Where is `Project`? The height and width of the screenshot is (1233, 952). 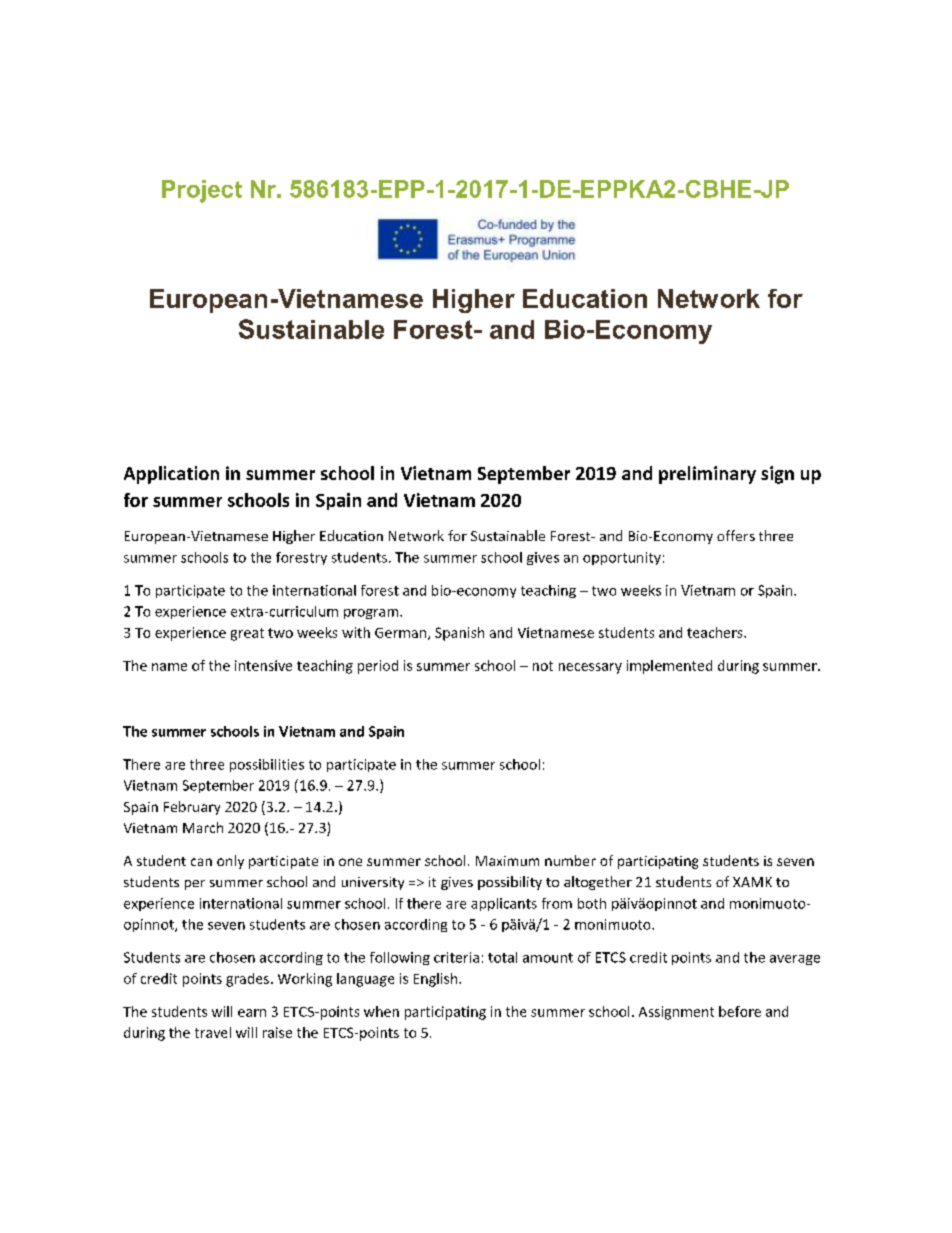
Project is located at coordinates (202, 191).
